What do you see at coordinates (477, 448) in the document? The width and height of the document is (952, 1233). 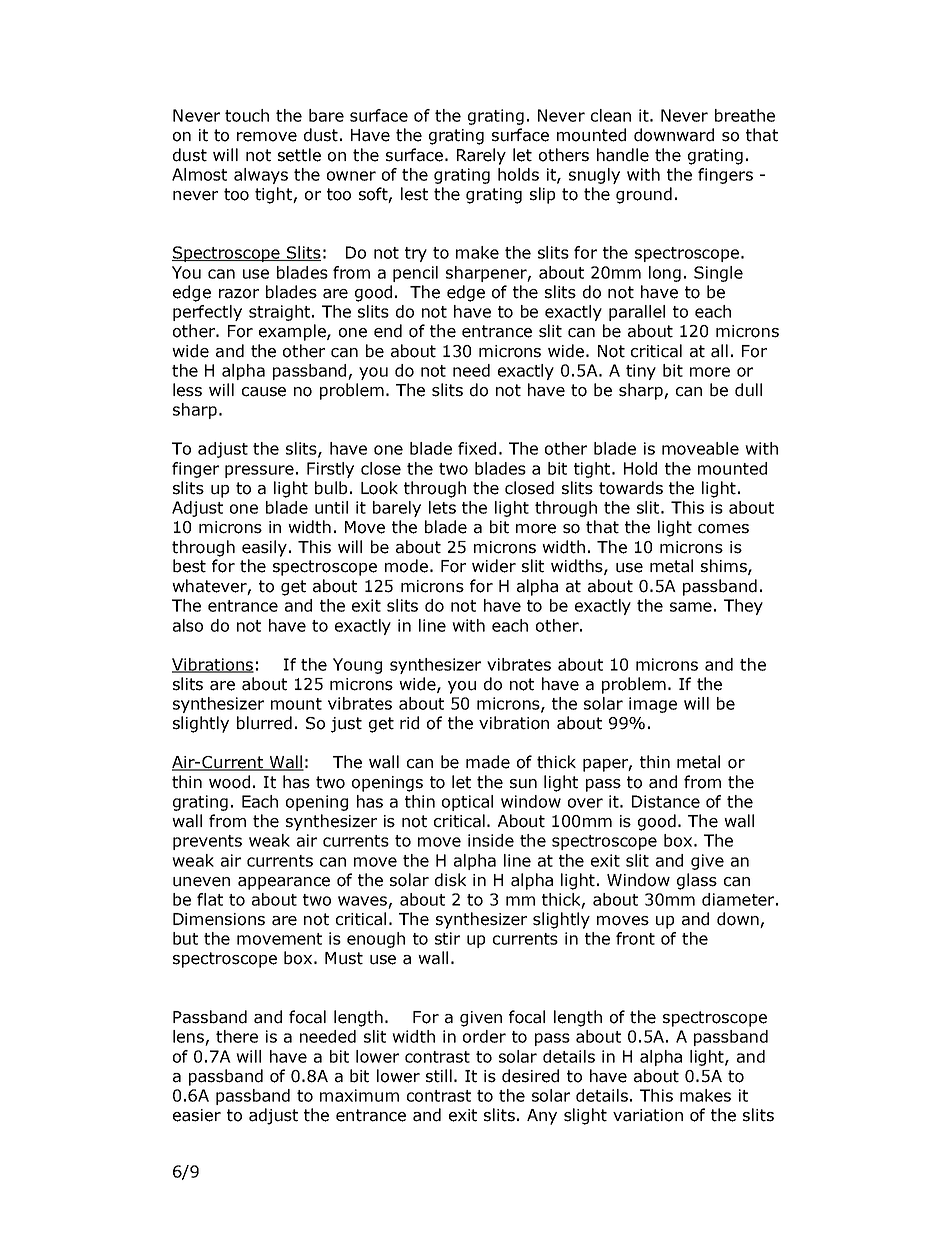 I see `fixed` at bounding box center [477, 448].
